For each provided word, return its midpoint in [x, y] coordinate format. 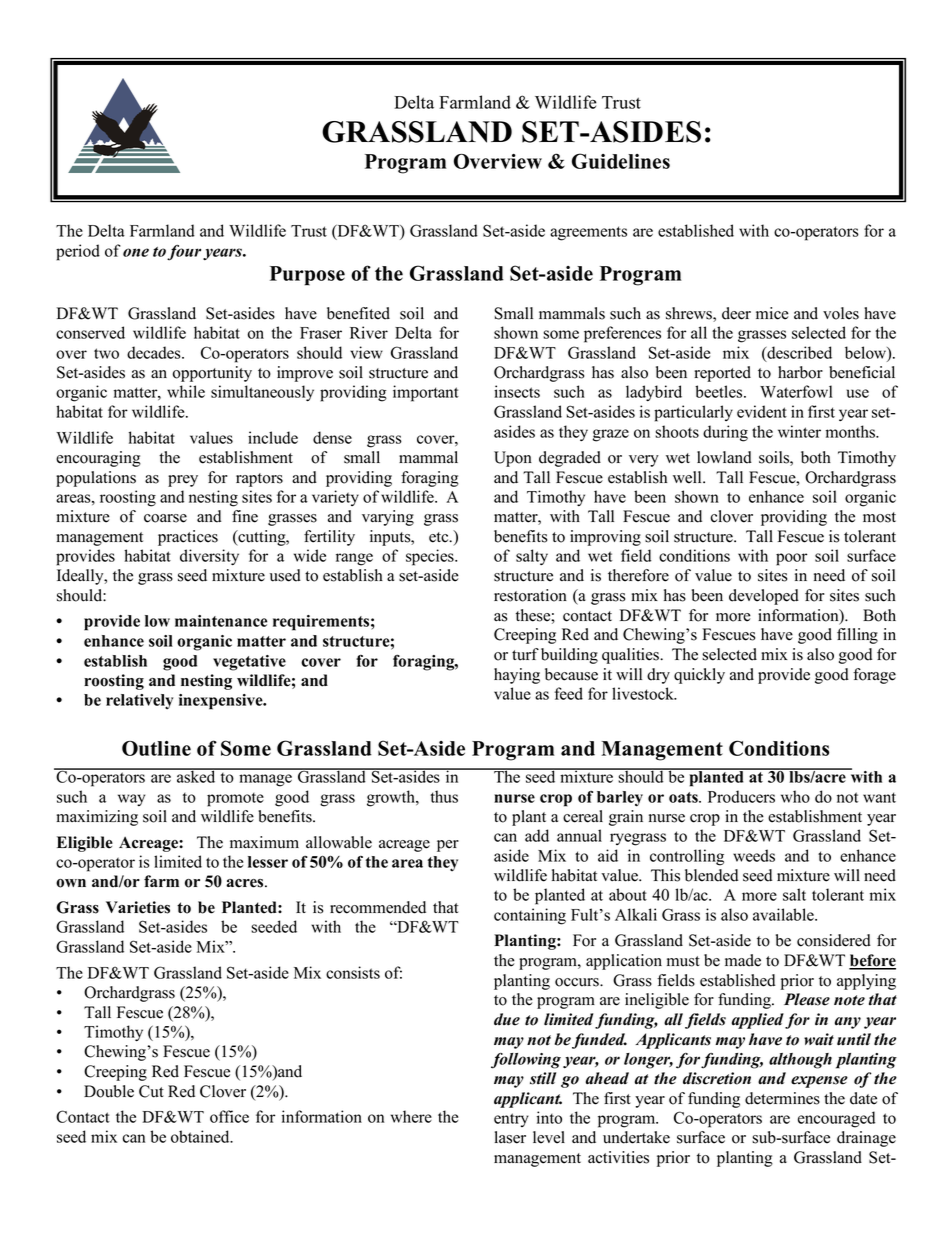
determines [782, 1098]
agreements [588, 233]
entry [511, 1120]
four [184, 253]
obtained [201, 1136]
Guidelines [621, 161]
